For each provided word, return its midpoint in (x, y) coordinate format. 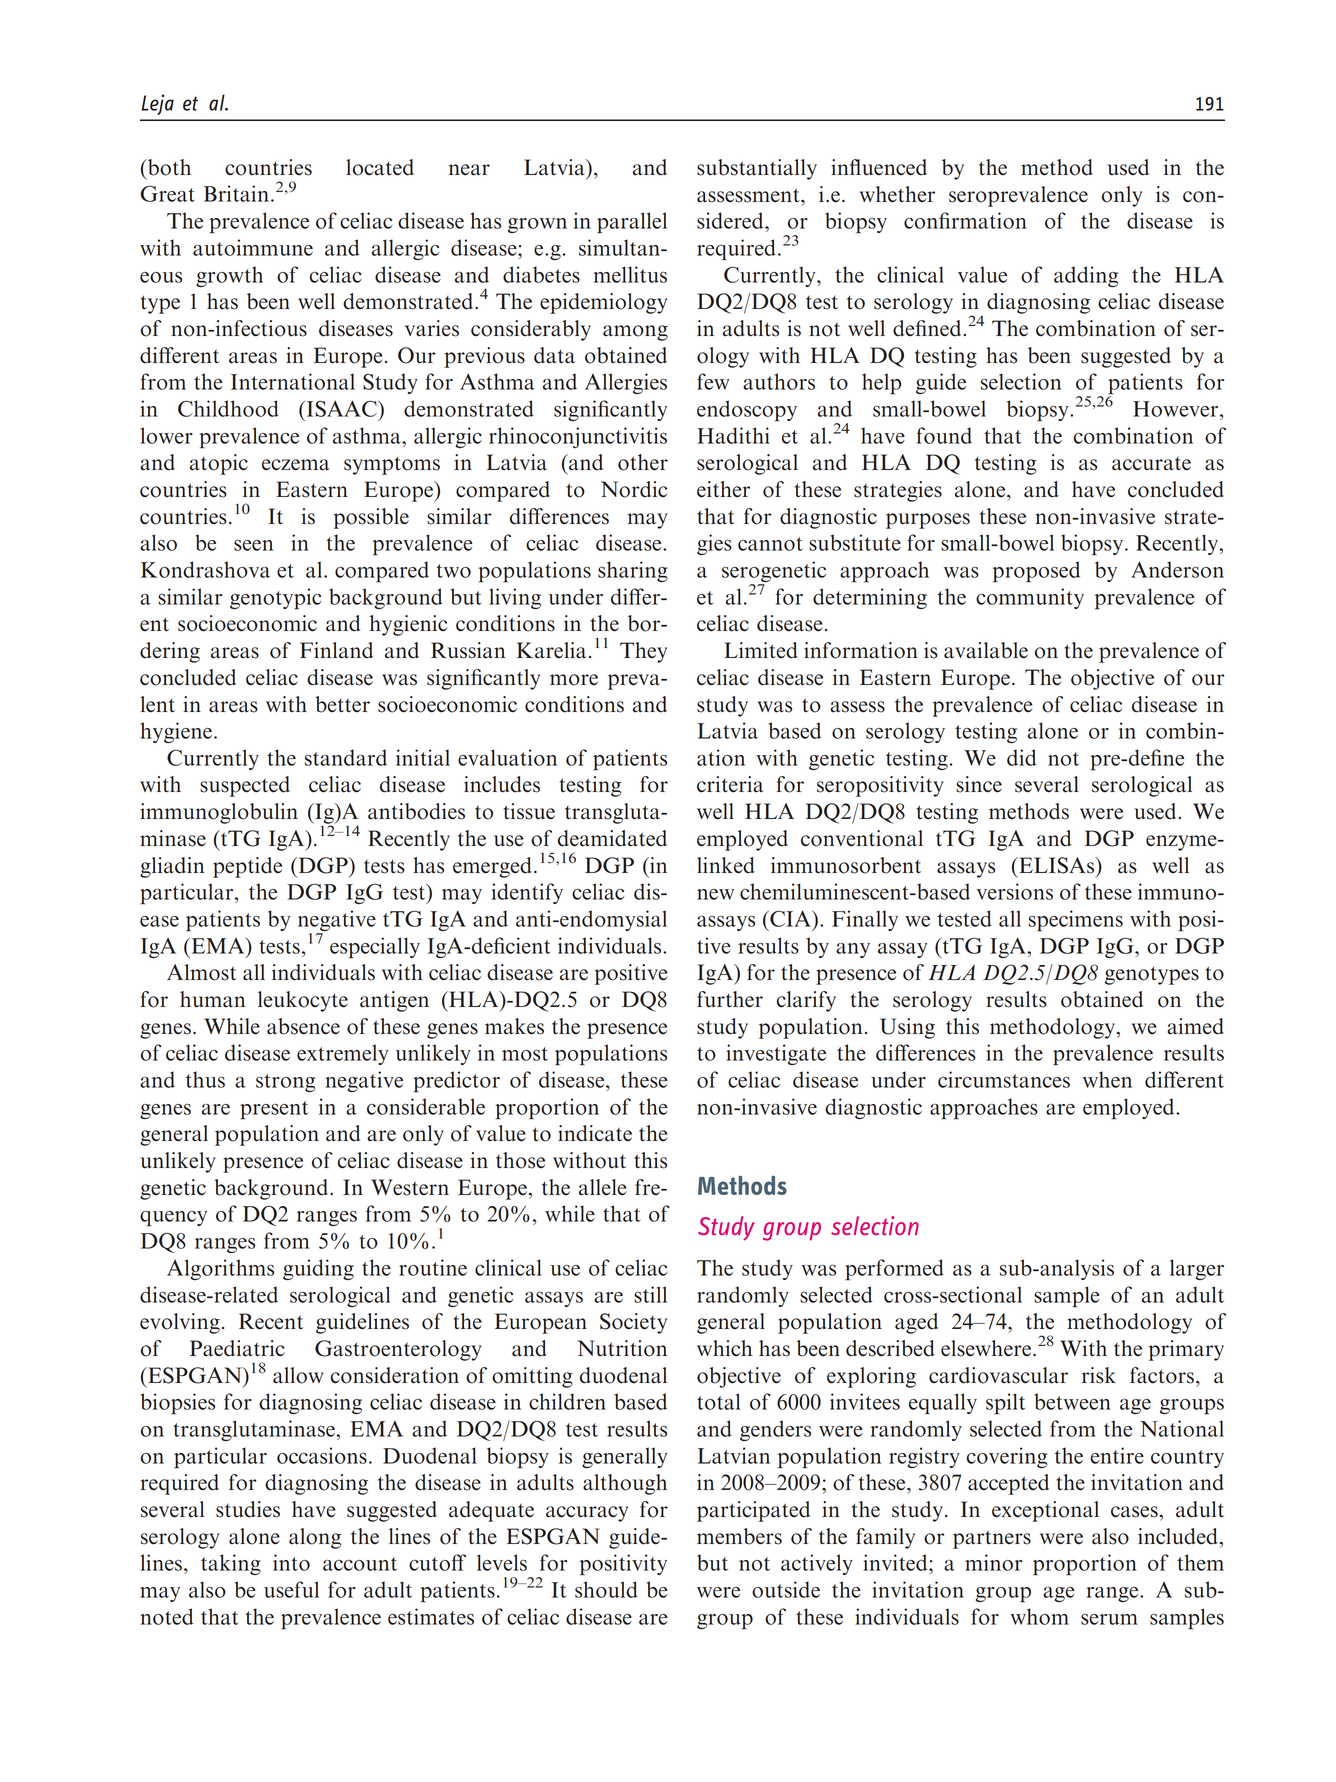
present (274, 1110)
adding (1086, 276)
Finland (336, 650)
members (739, 1536)
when (1107, 1079)
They (643, 652)
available (986, 650)
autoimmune (253, 247)
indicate (595, 1133)
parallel (632, 223)
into (291, 1562)
